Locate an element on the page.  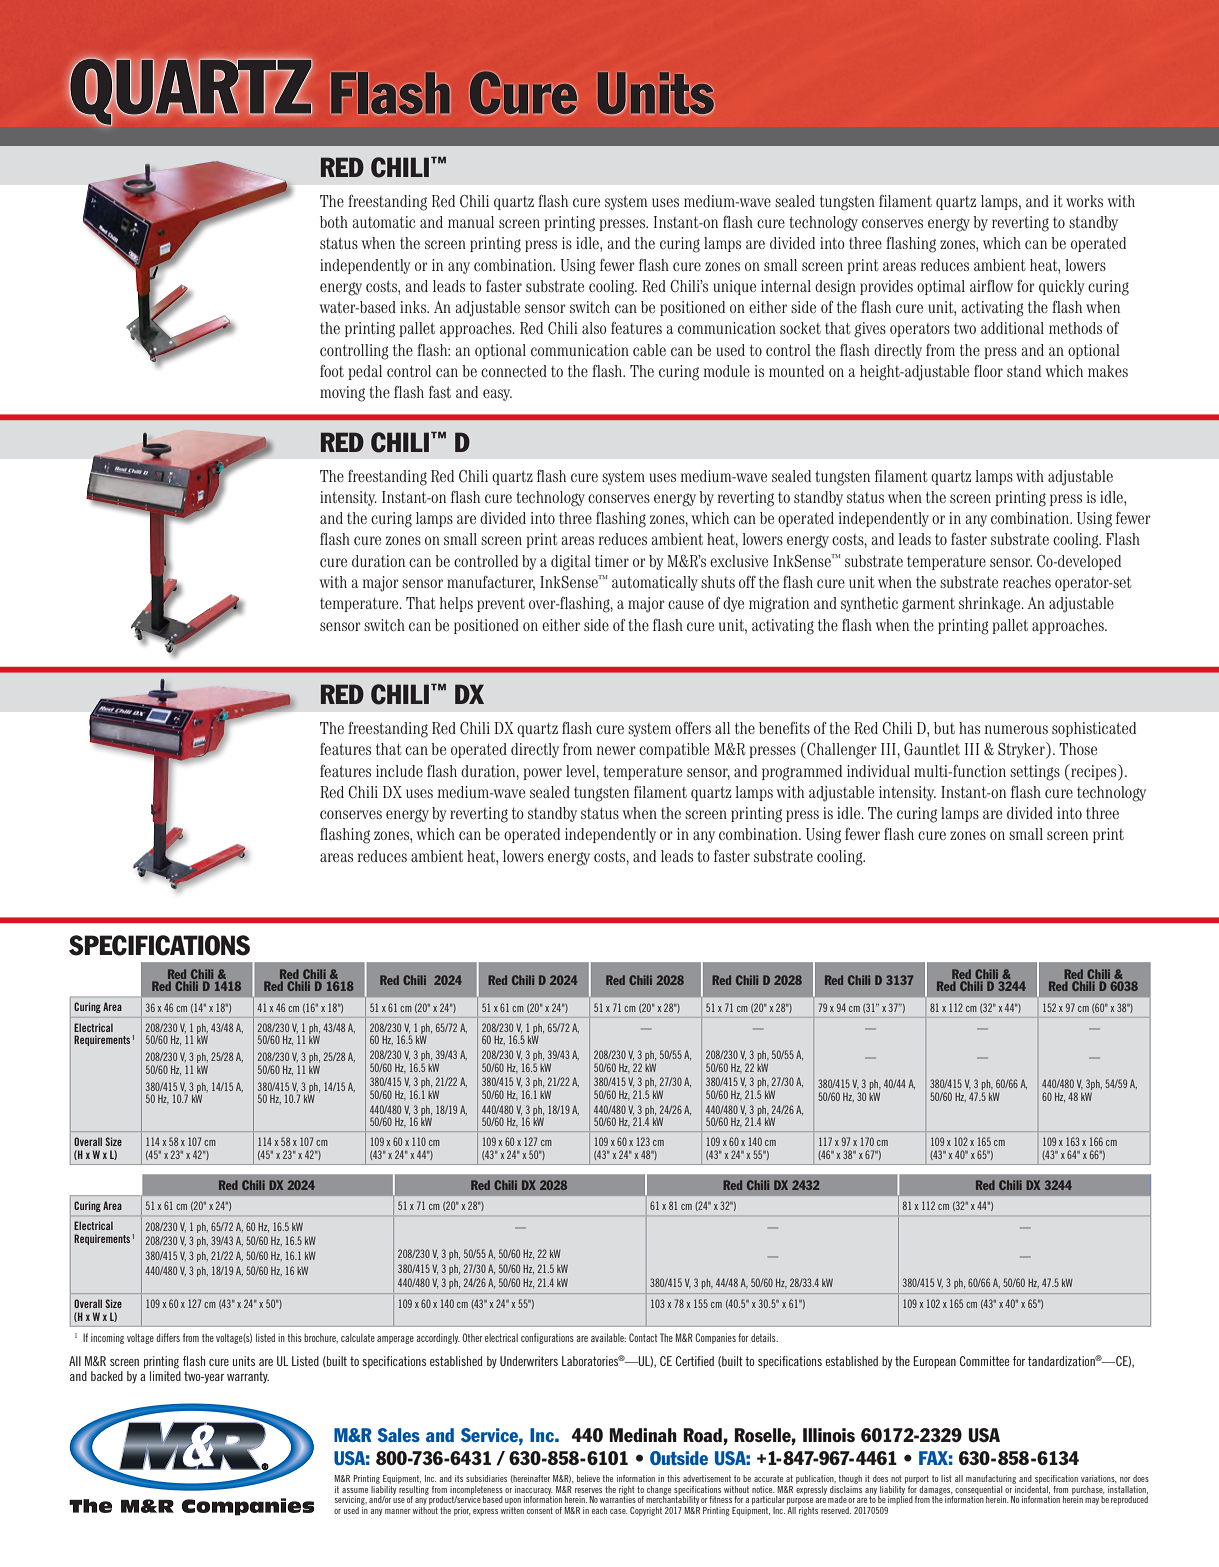
available is located at coordinates (608, 1337).
